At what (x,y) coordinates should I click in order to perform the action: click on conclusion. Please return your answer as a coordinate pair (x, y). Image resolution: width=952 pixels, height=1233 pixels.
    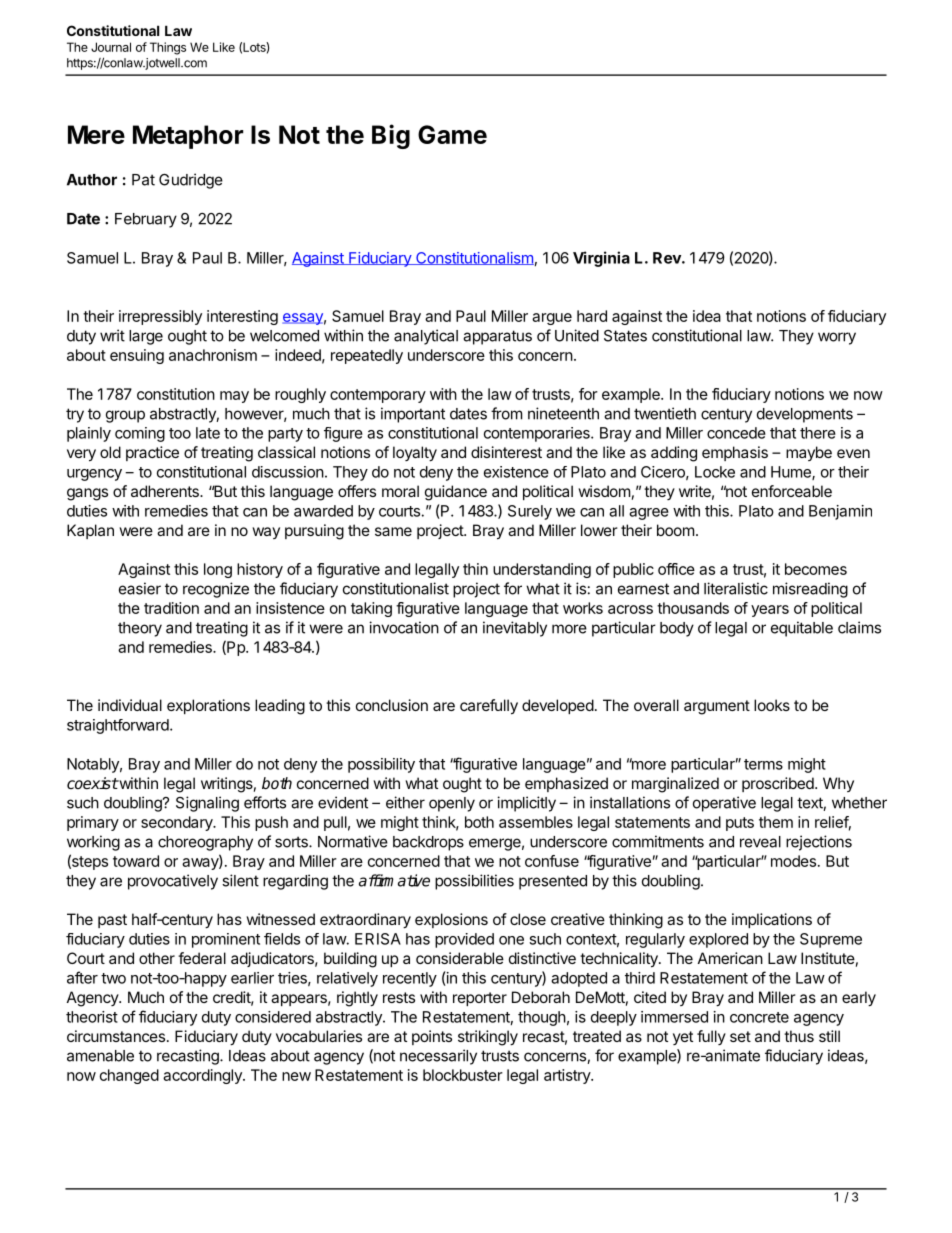
    Looking at the image, I should click on (392, 705).
